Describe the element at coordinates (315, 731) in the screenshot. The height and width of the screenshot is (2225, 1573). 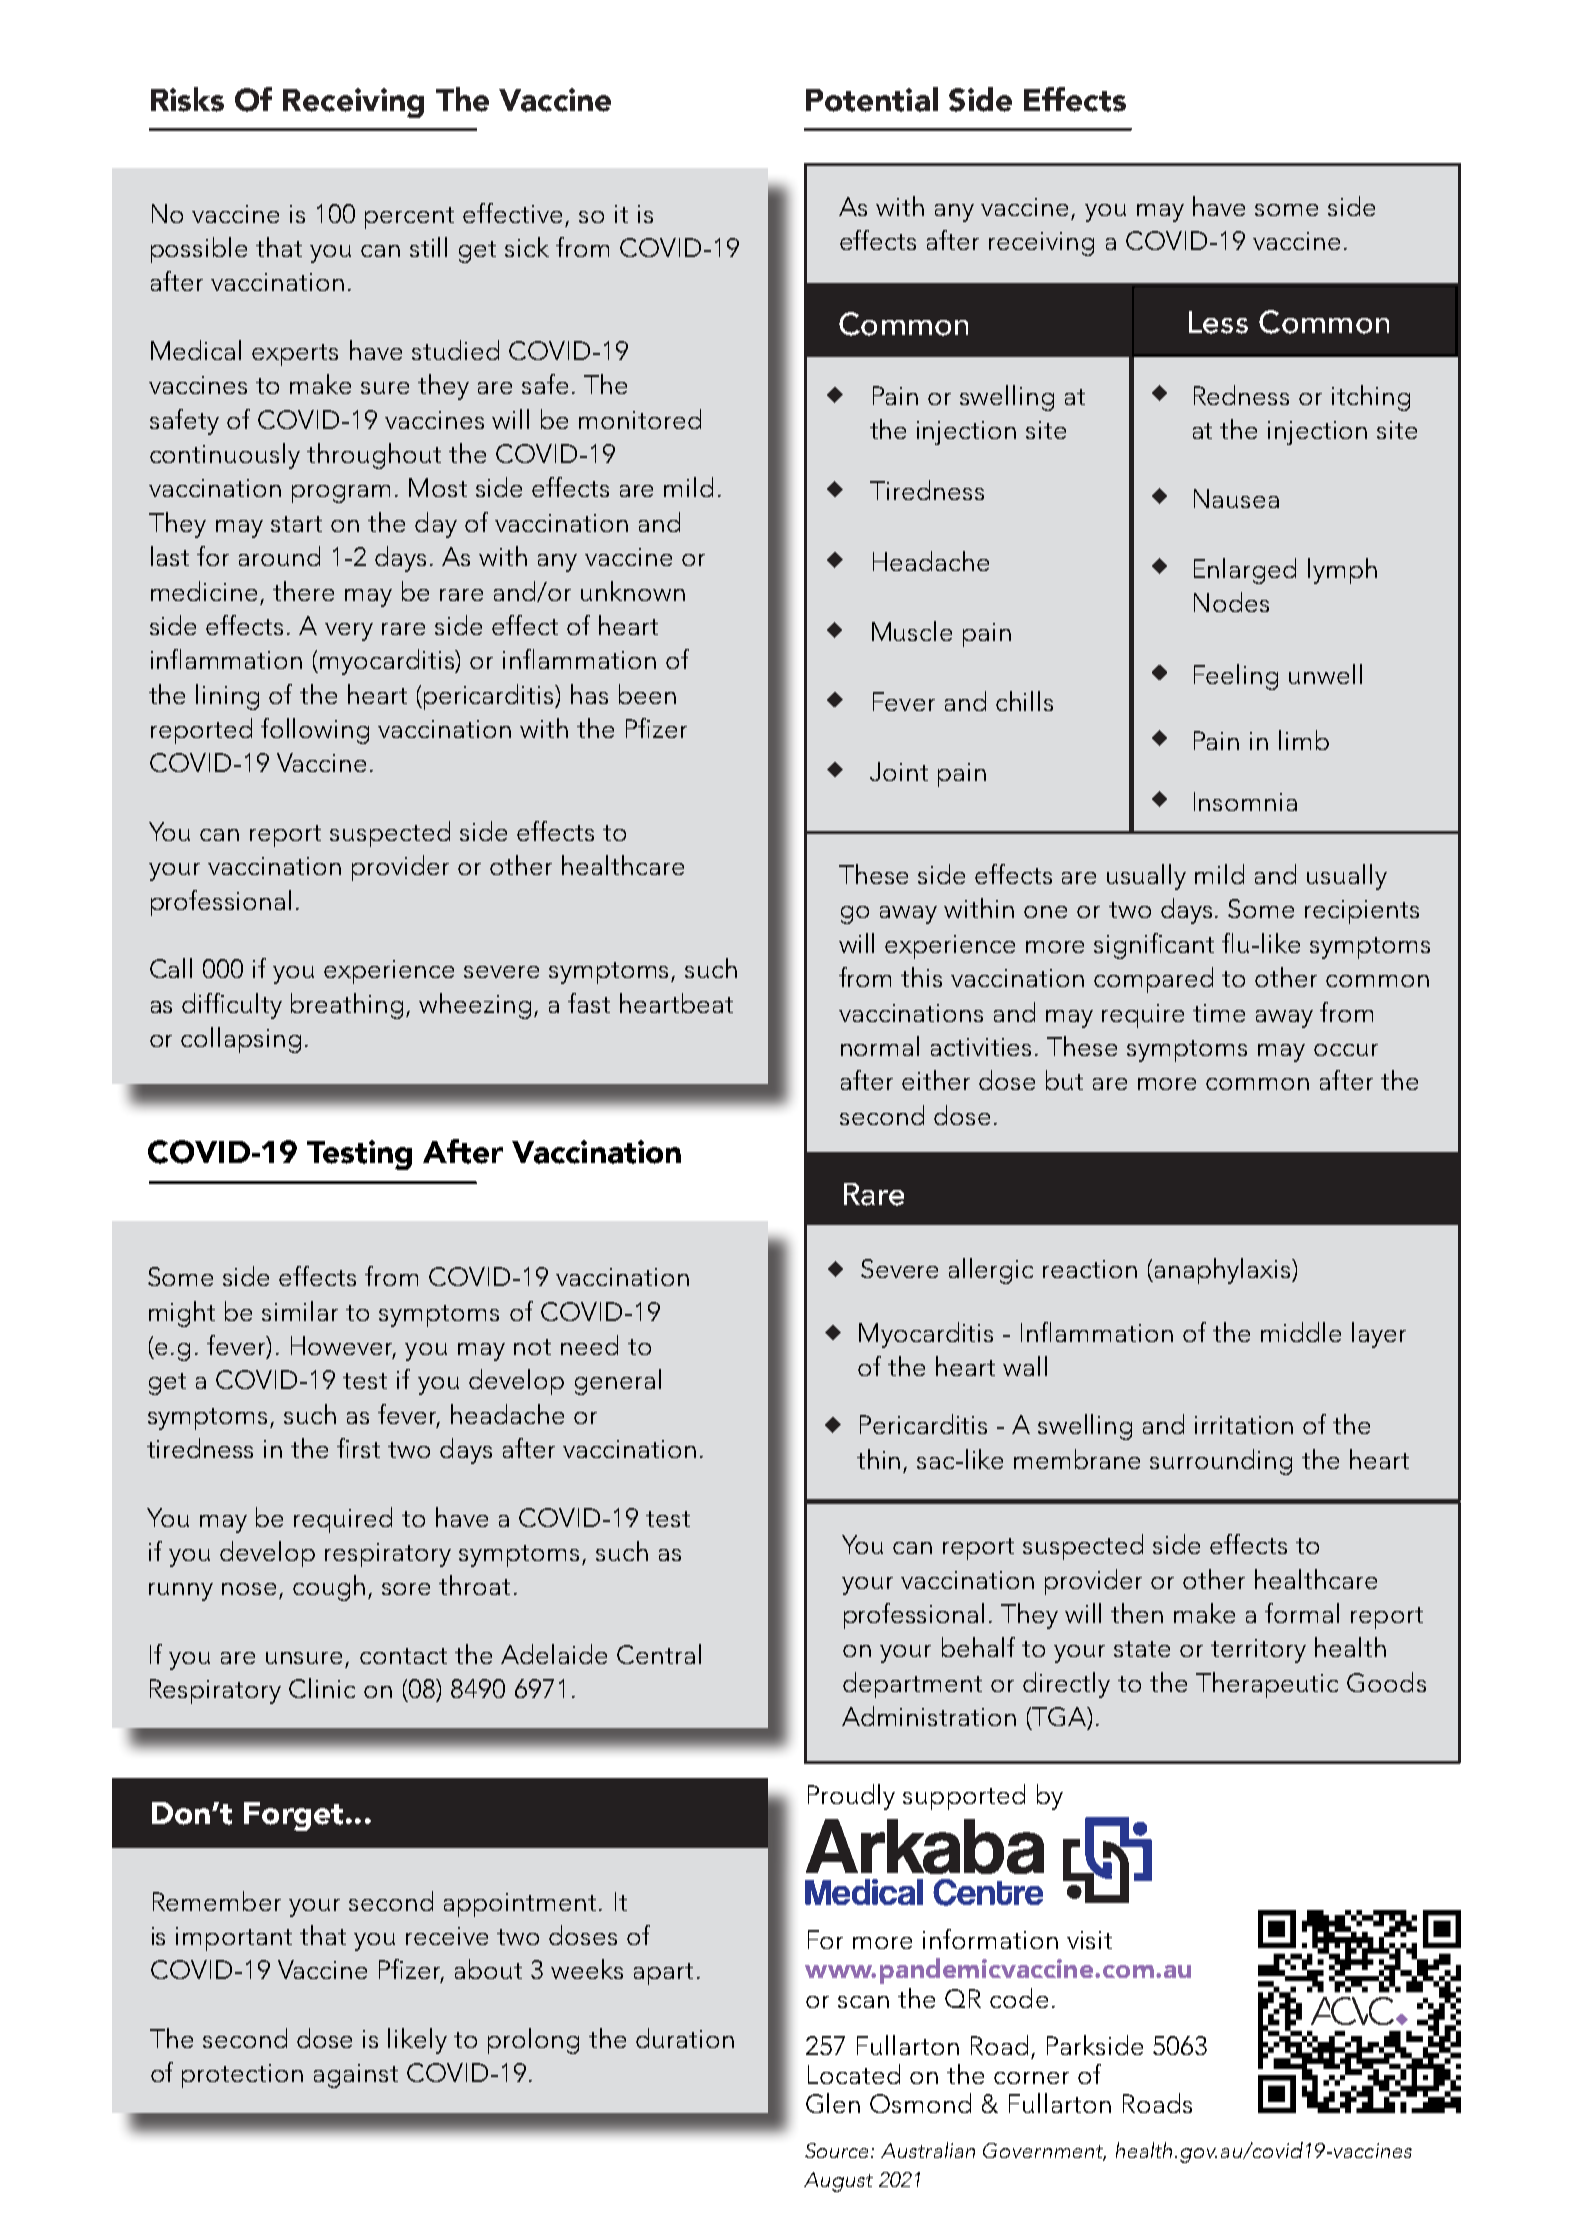
I see `following` at that location.
